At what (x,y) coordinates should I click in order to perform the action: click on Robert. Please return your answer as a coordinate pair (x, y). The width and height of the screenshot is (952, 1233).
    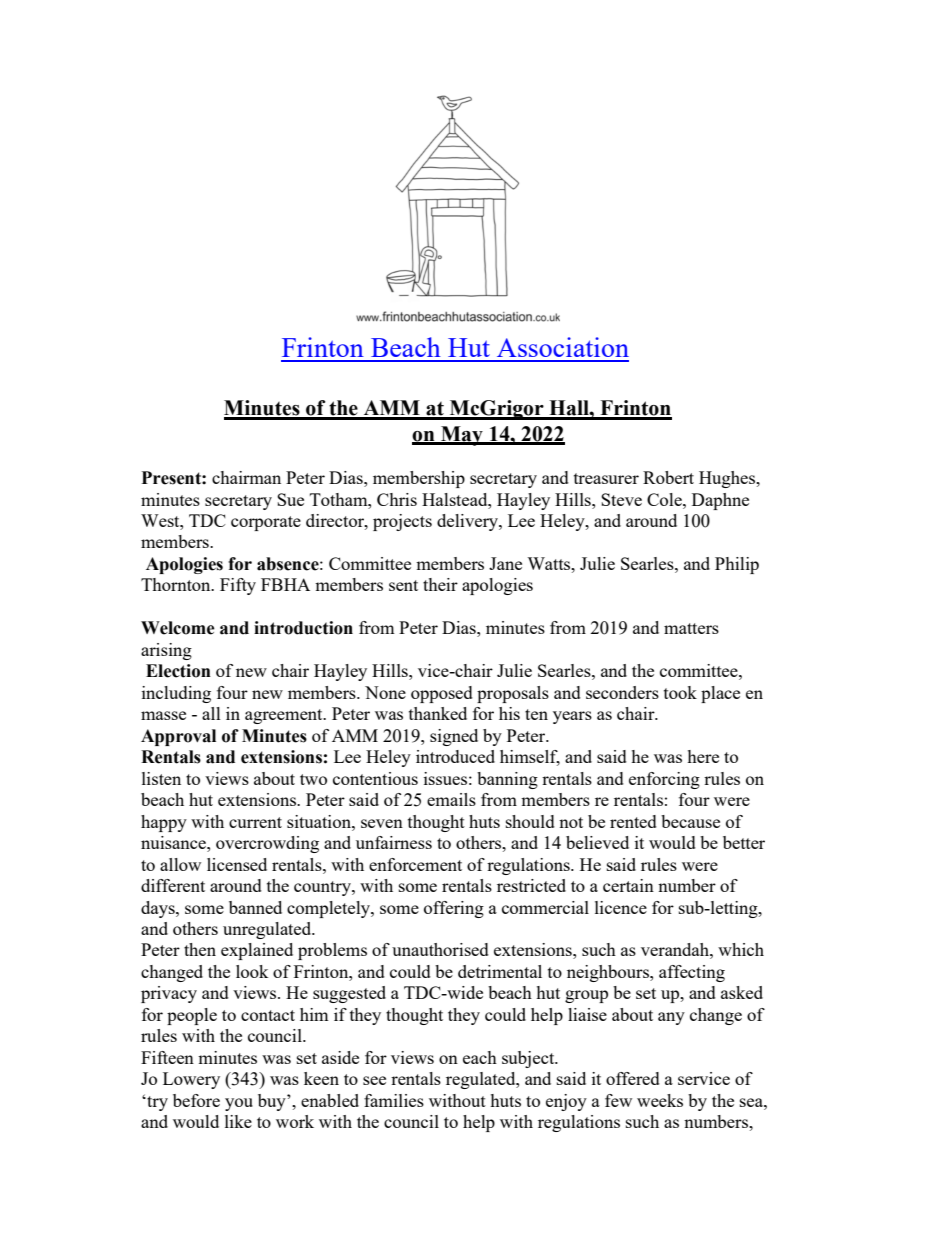
    Looking at the image, I should click on (668, 477).
